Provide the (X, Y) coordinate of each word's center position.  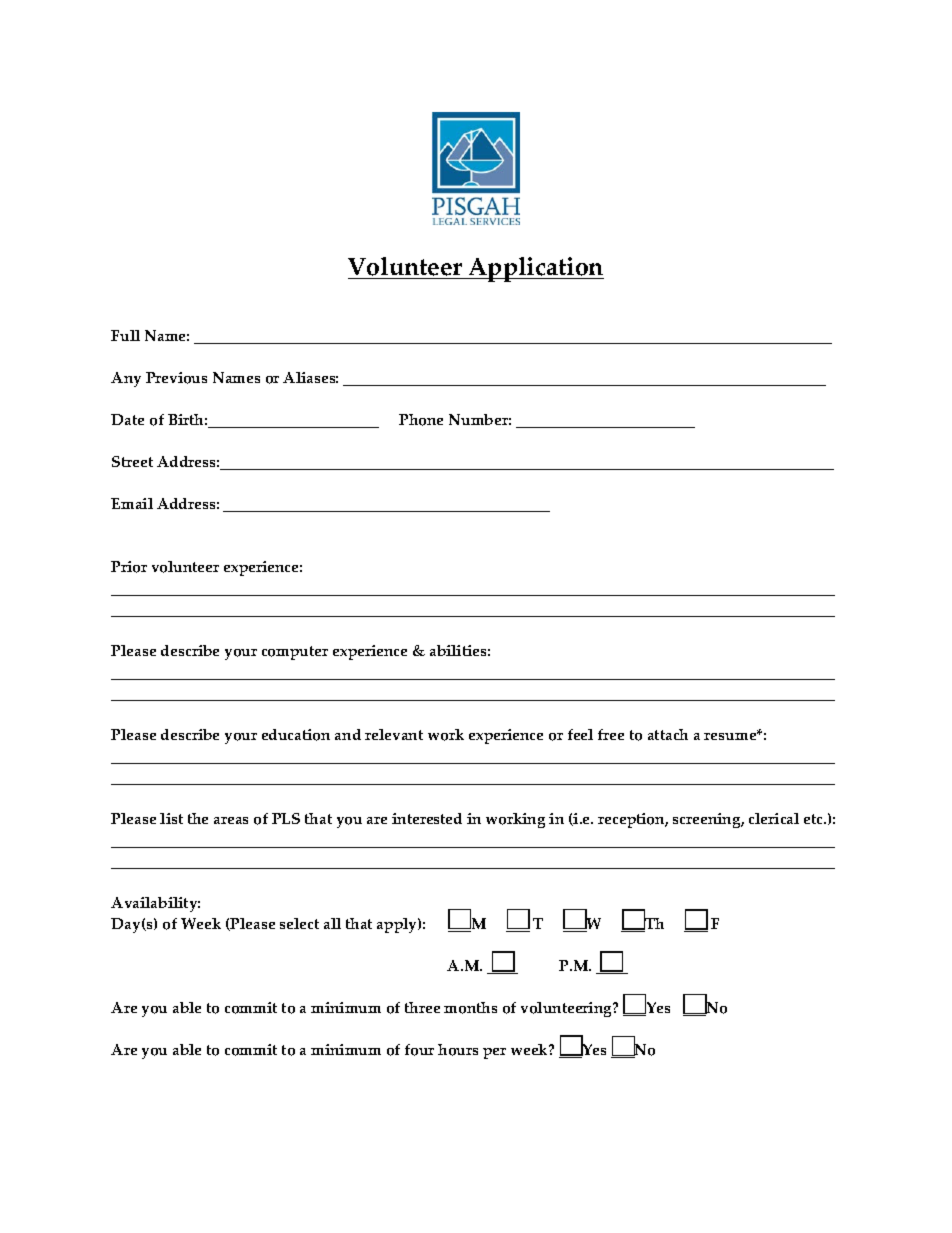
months (470, 1008)
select (299, 923)
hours (458, 1050)
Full (125, 335)
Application (535, 269)
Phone (421, 420)
